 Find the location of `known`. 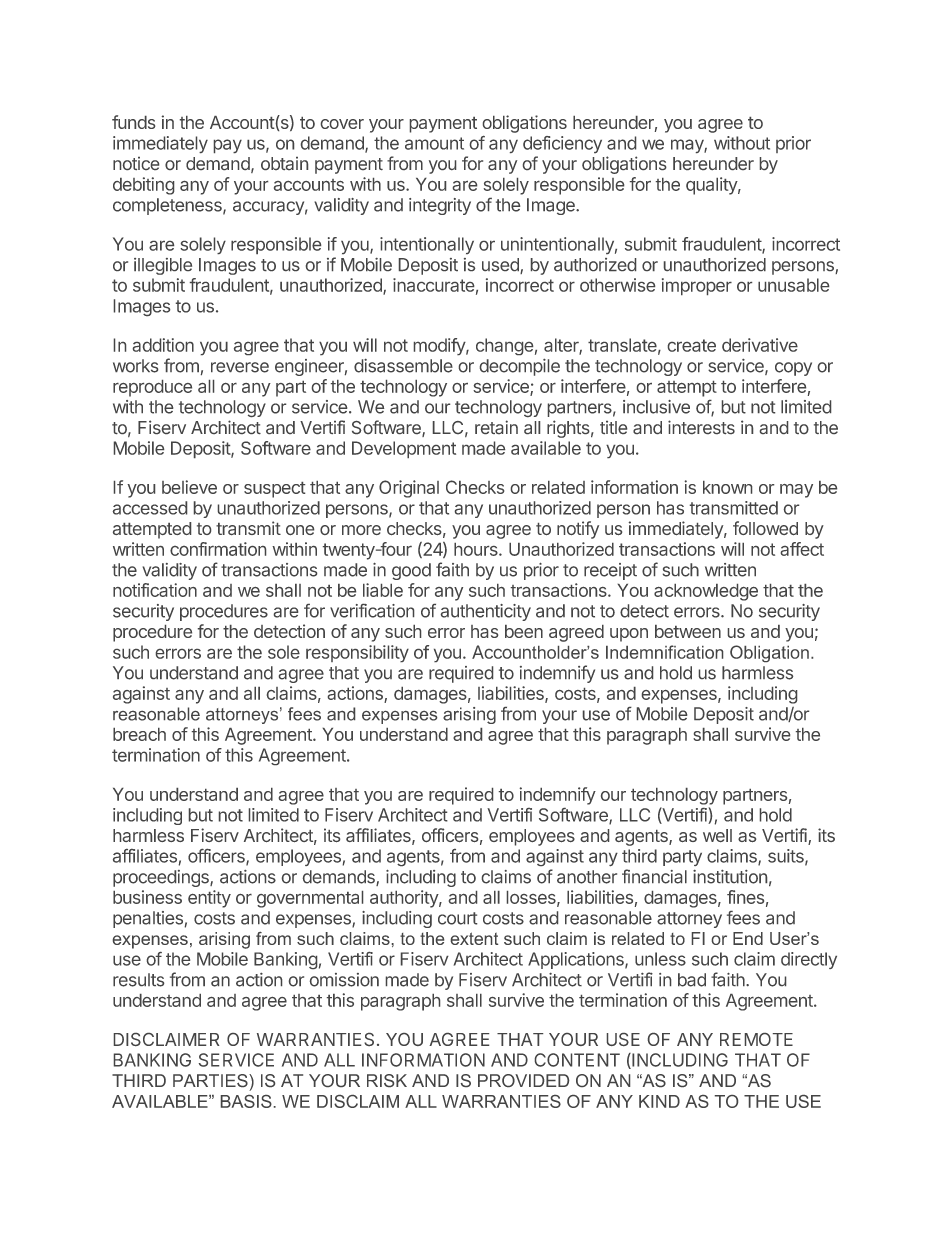

known is located at coordinates (727, 487).
